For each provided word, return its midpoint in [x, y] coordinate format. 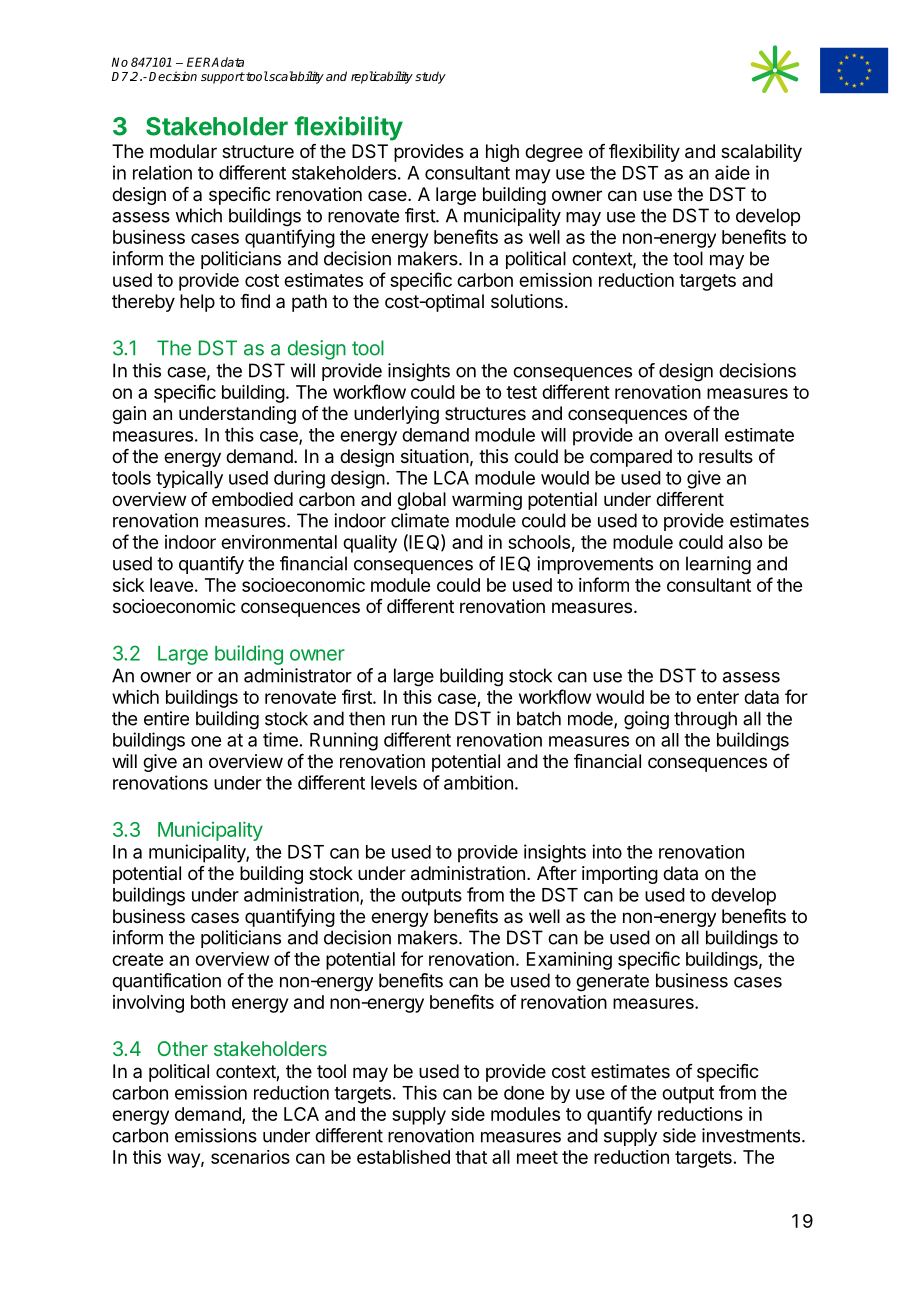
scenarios [250, 1157]
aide [732, 172]
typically [189, 479]
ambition [478, 782]
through [705, 720]
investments [752, 1135]
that [471, 1157]
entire [166, 718]
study [430, 77]
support [223, 78]
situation [435, 456]
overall [691, 435]
